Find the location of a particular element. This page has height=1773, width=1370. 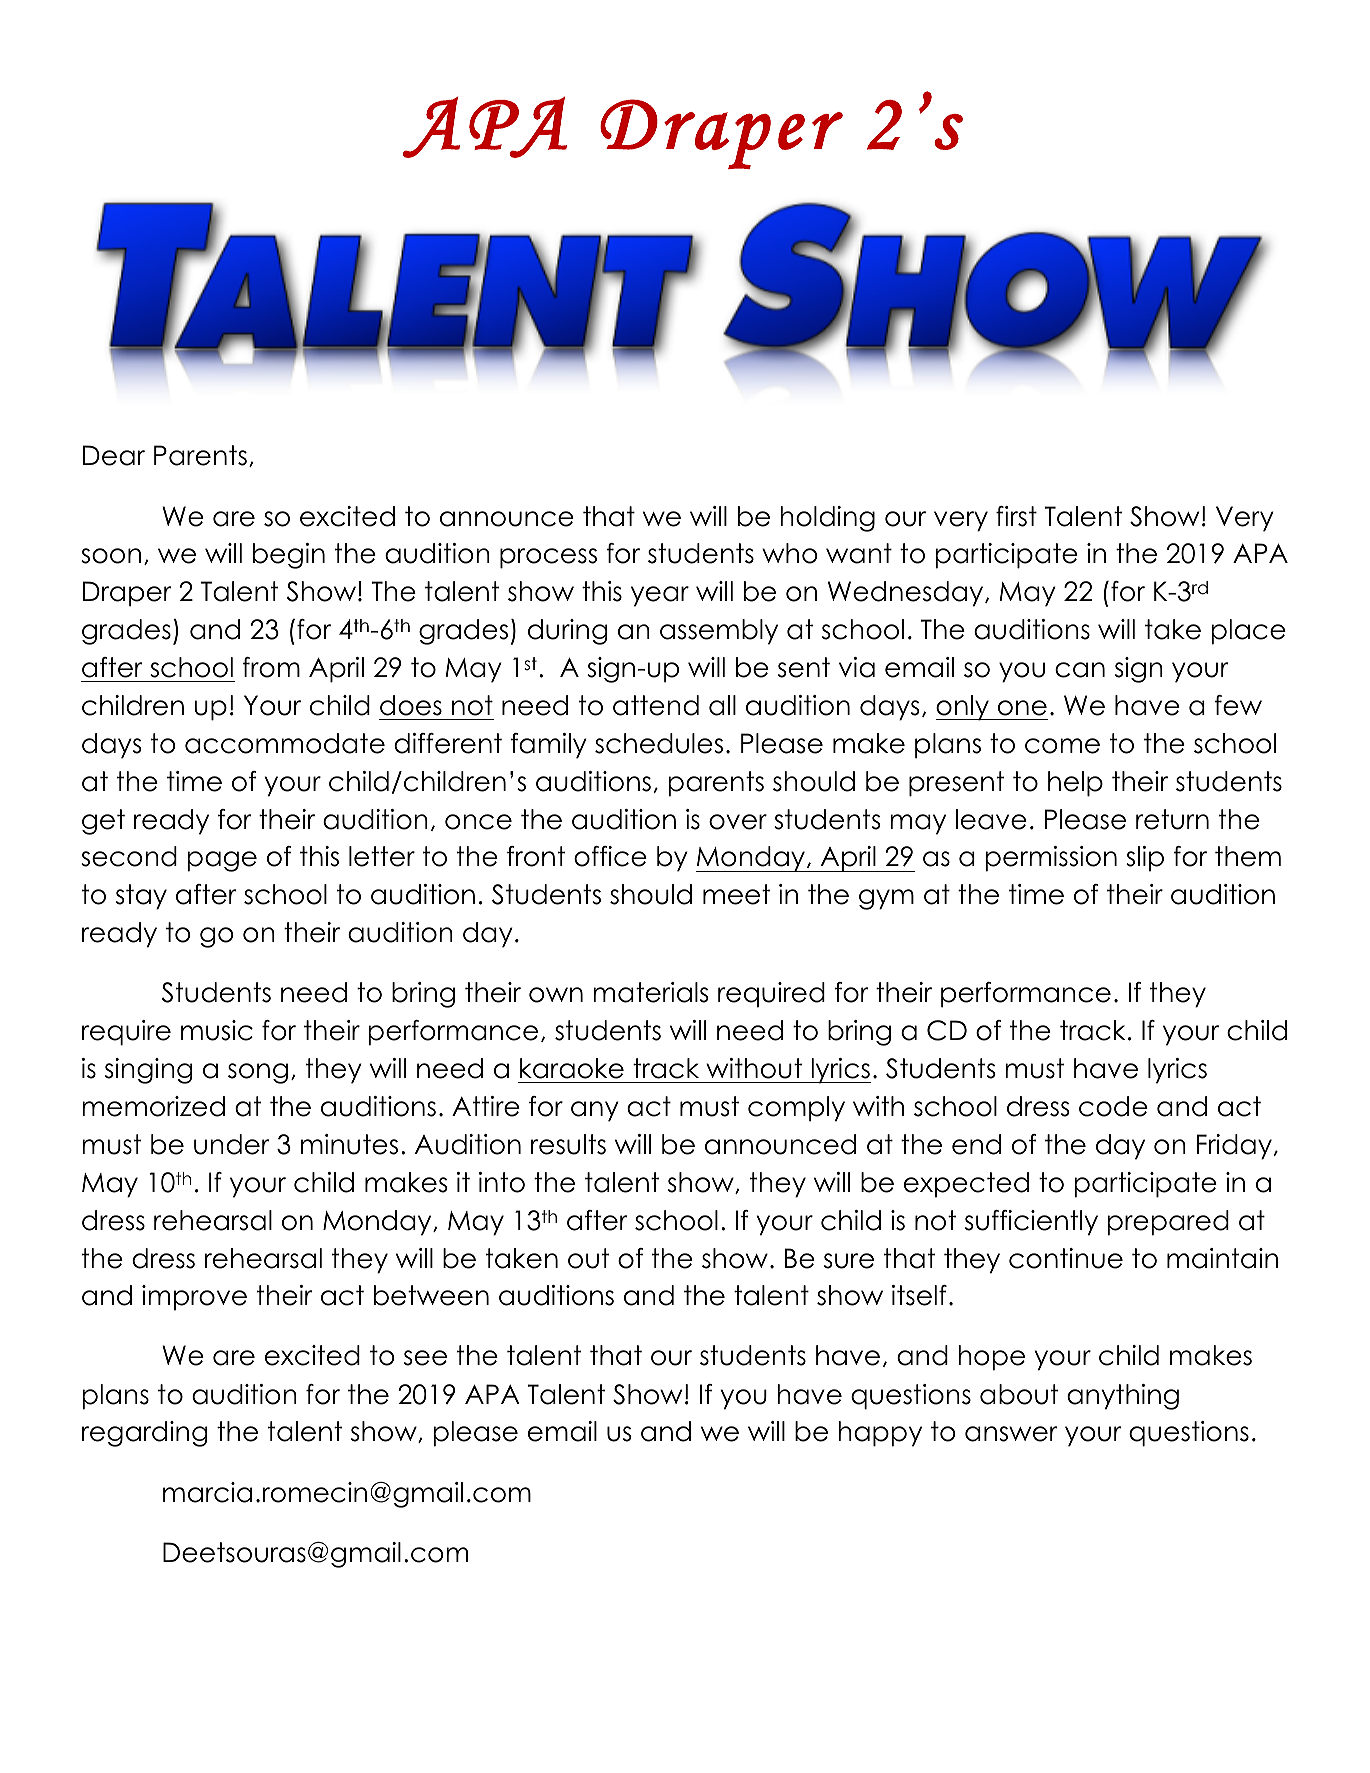

materials is located at coordinates (651, 992).
